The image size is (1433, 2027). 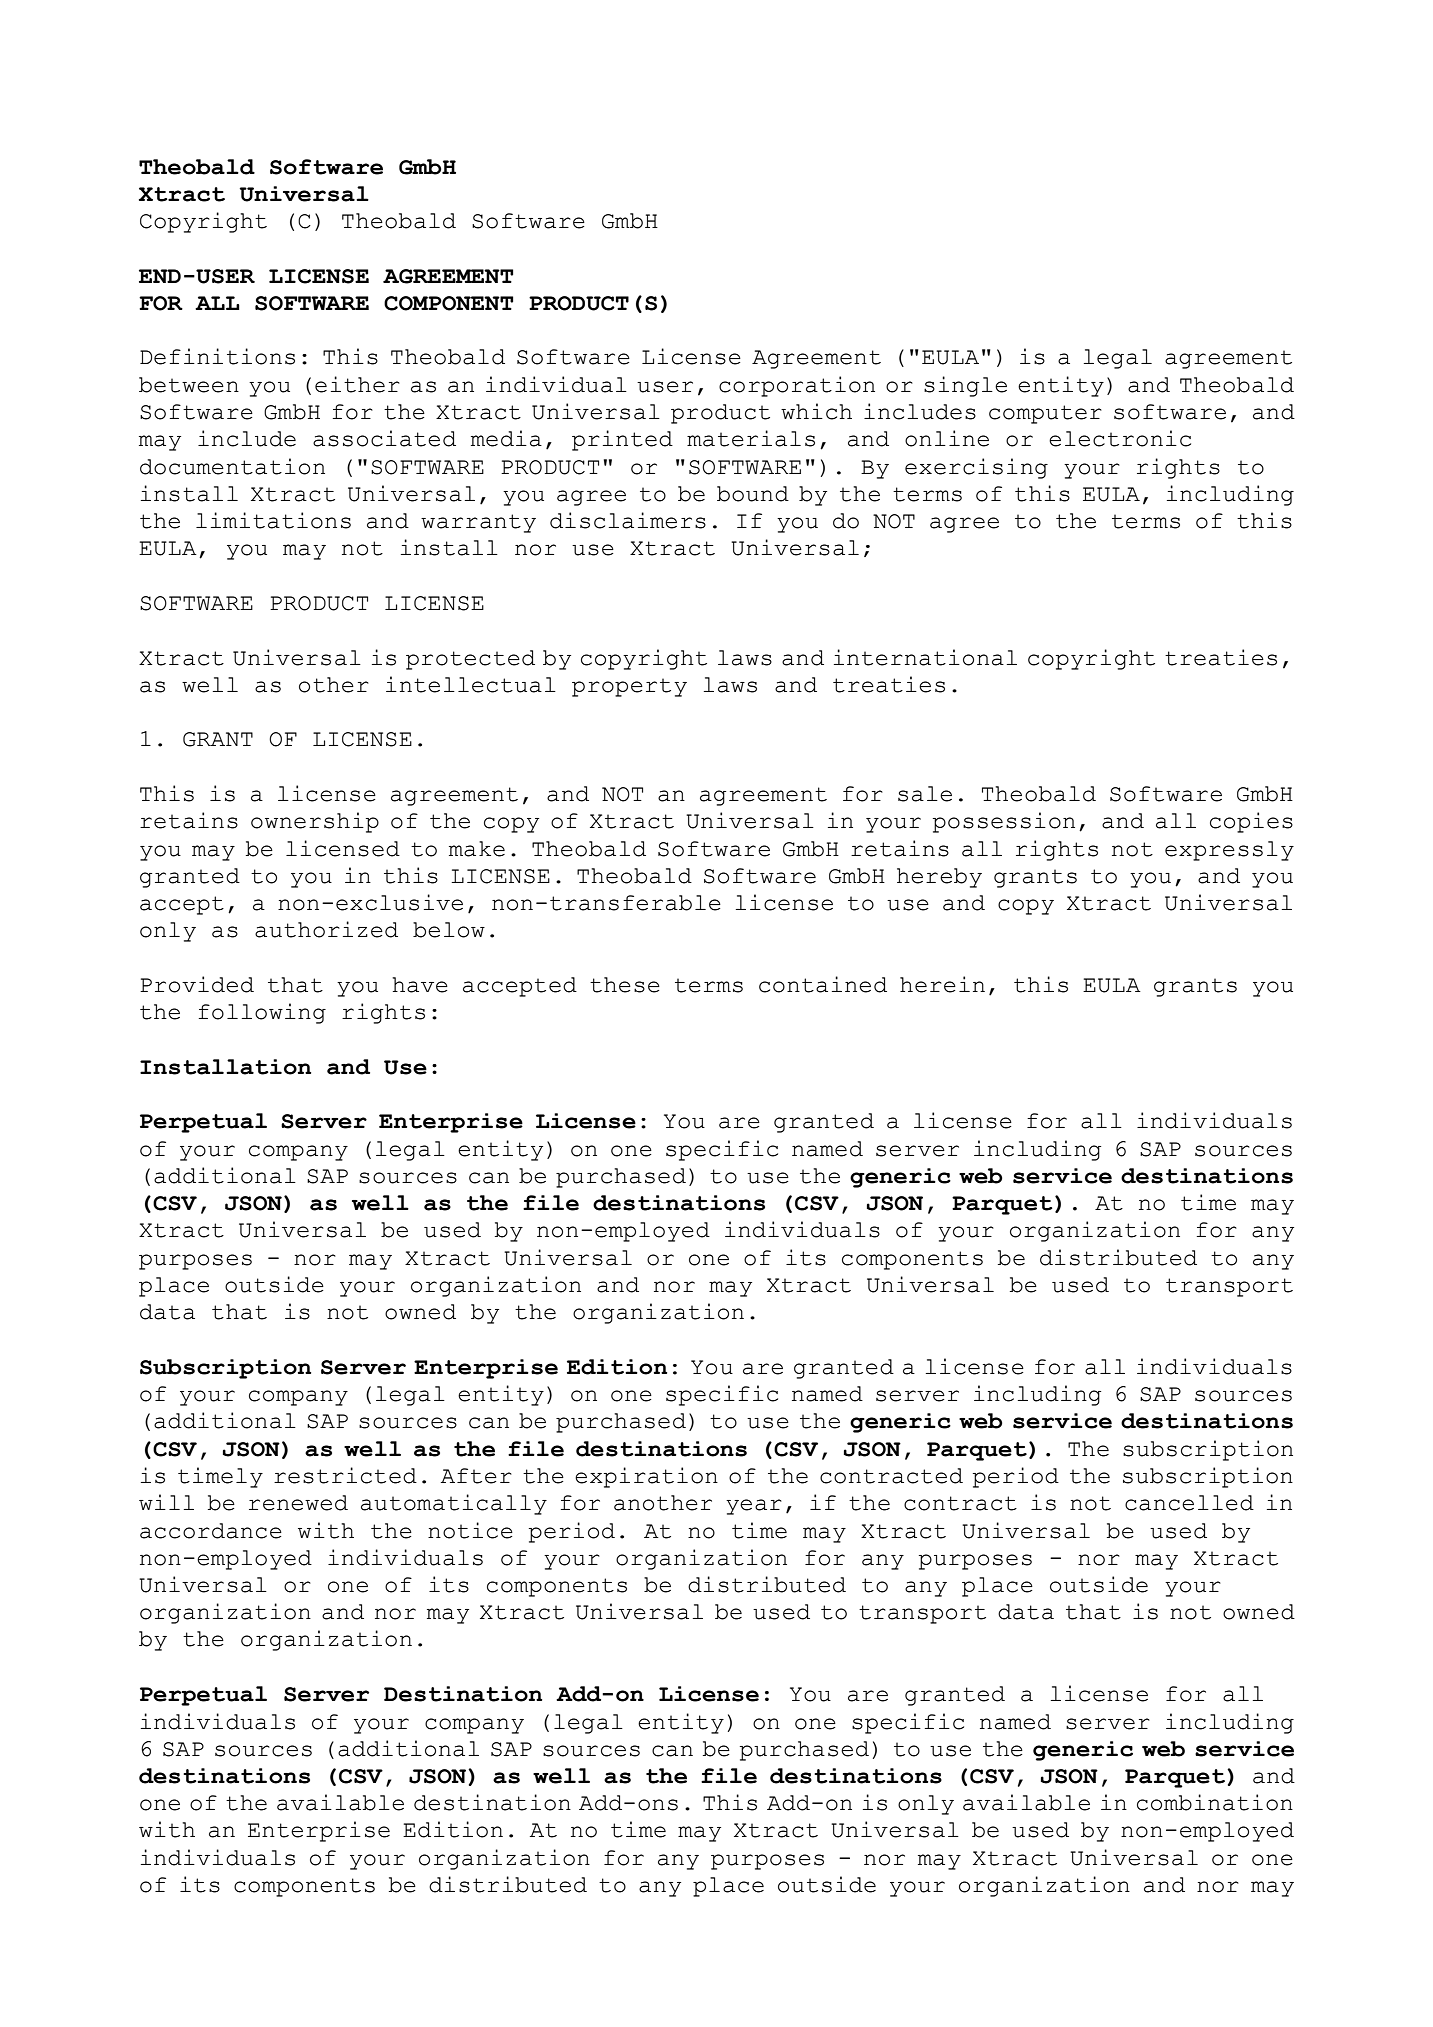 What do you see at coordinates (629, 687) in the image?
I see `property` at bounding box center [629, 687].
